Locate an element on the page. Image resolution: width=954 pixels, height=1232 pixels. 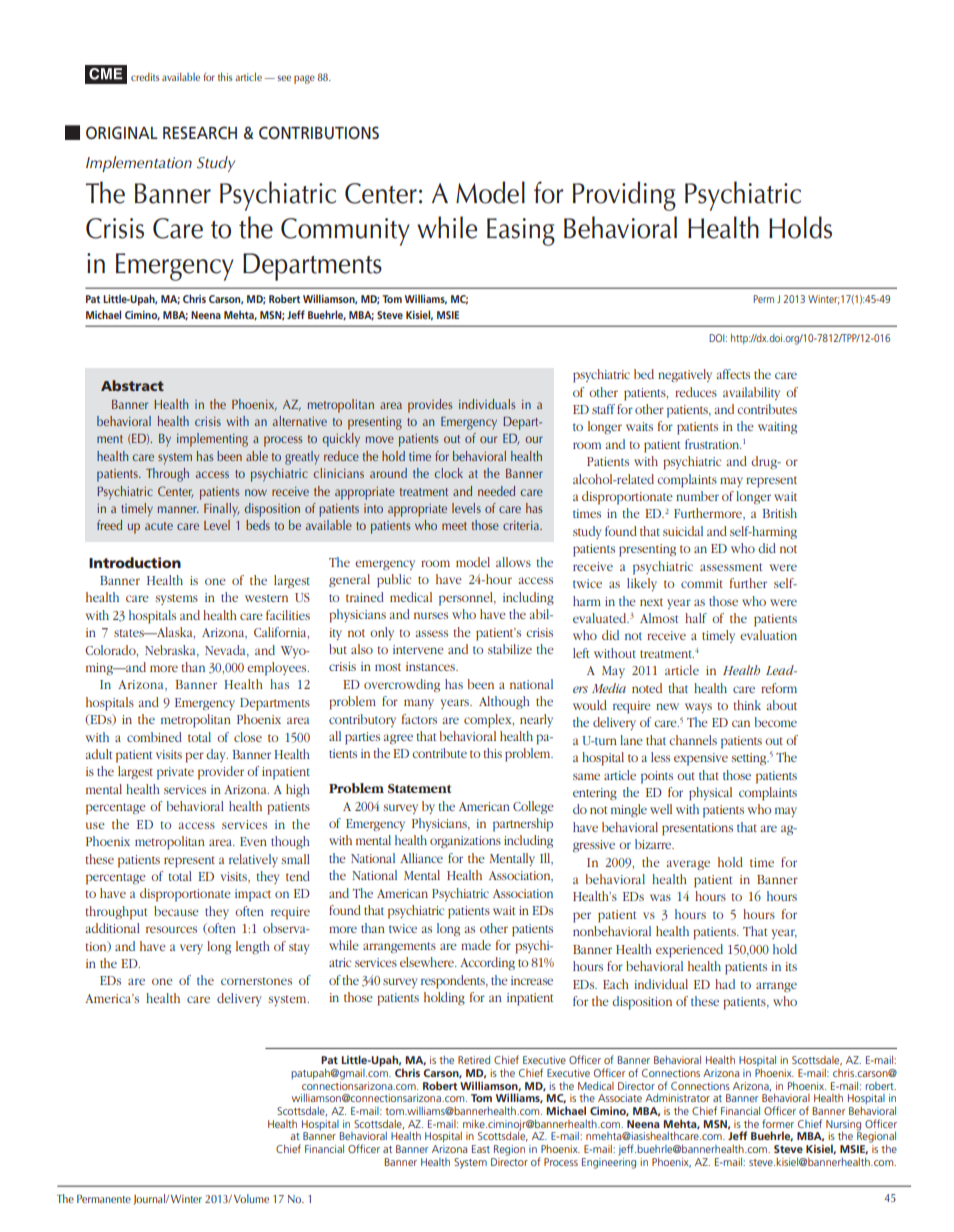
made is located at coordinates (476, 945).
